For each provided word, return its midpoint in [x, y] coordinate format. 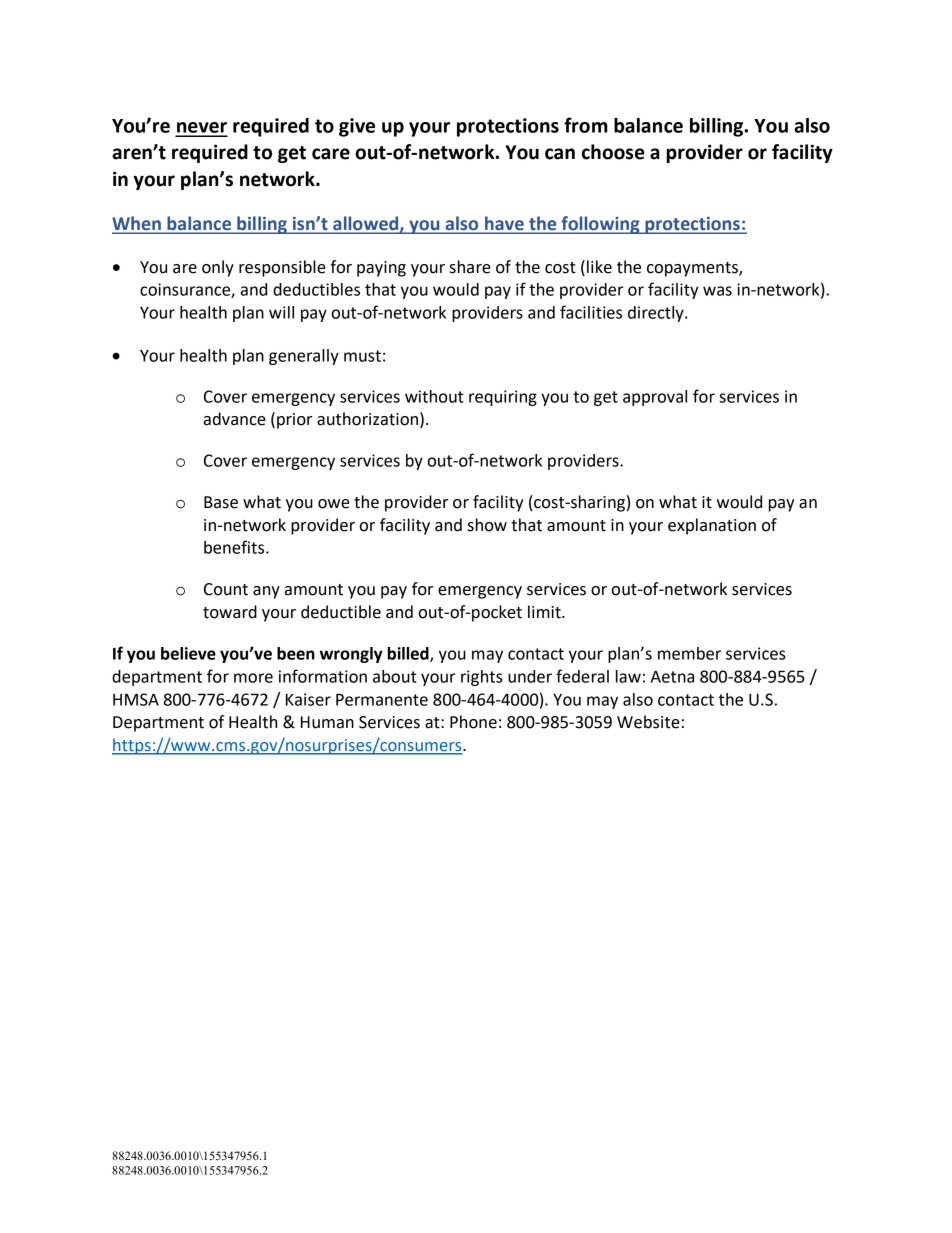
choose [613, 152]
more [253, 678]
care [331, 154]
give [357, 127]
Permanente [382, 699]
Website [648, 722]
